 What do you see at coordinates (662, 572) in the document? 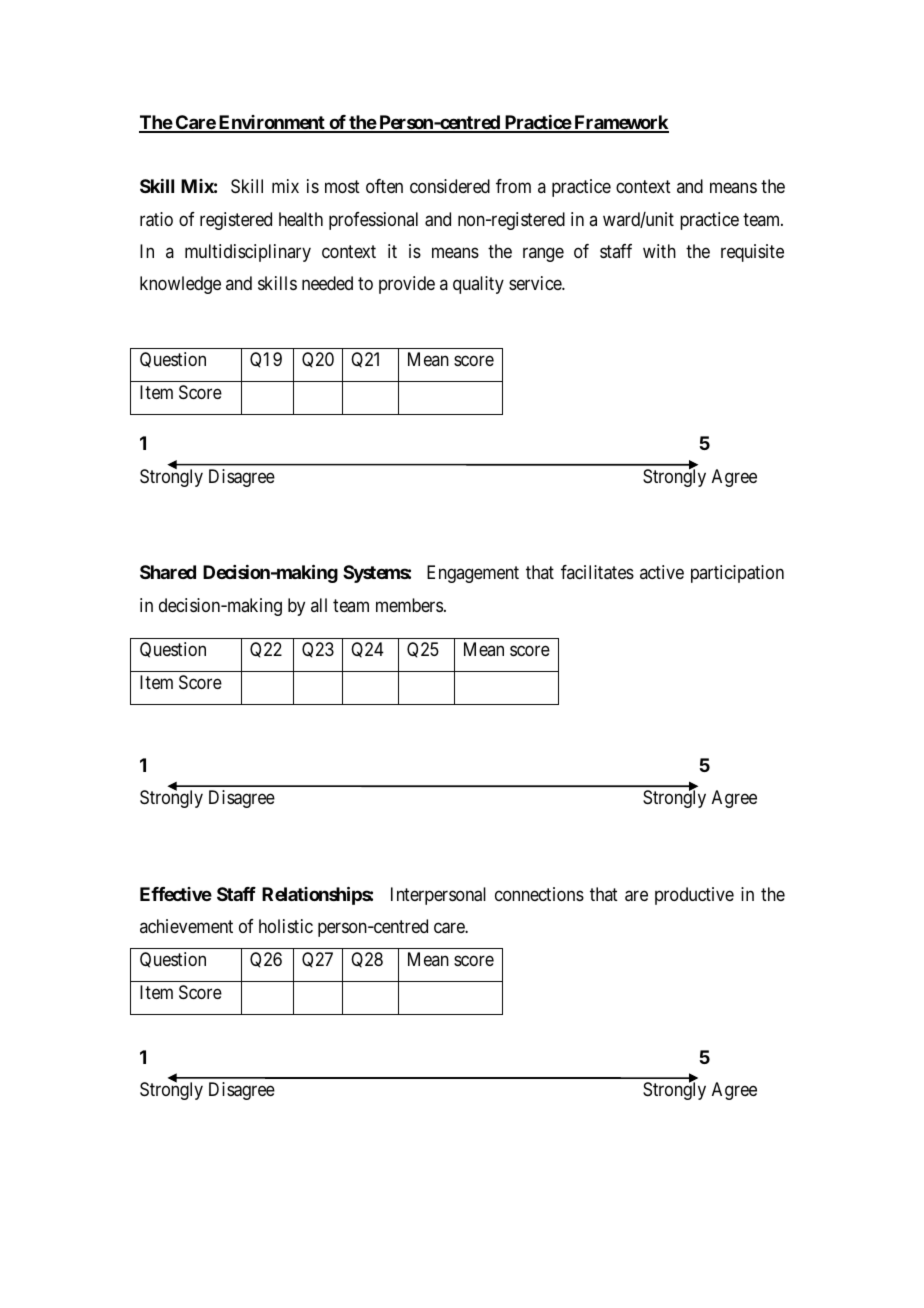
I see `active` at bounding box center [662, 572].
